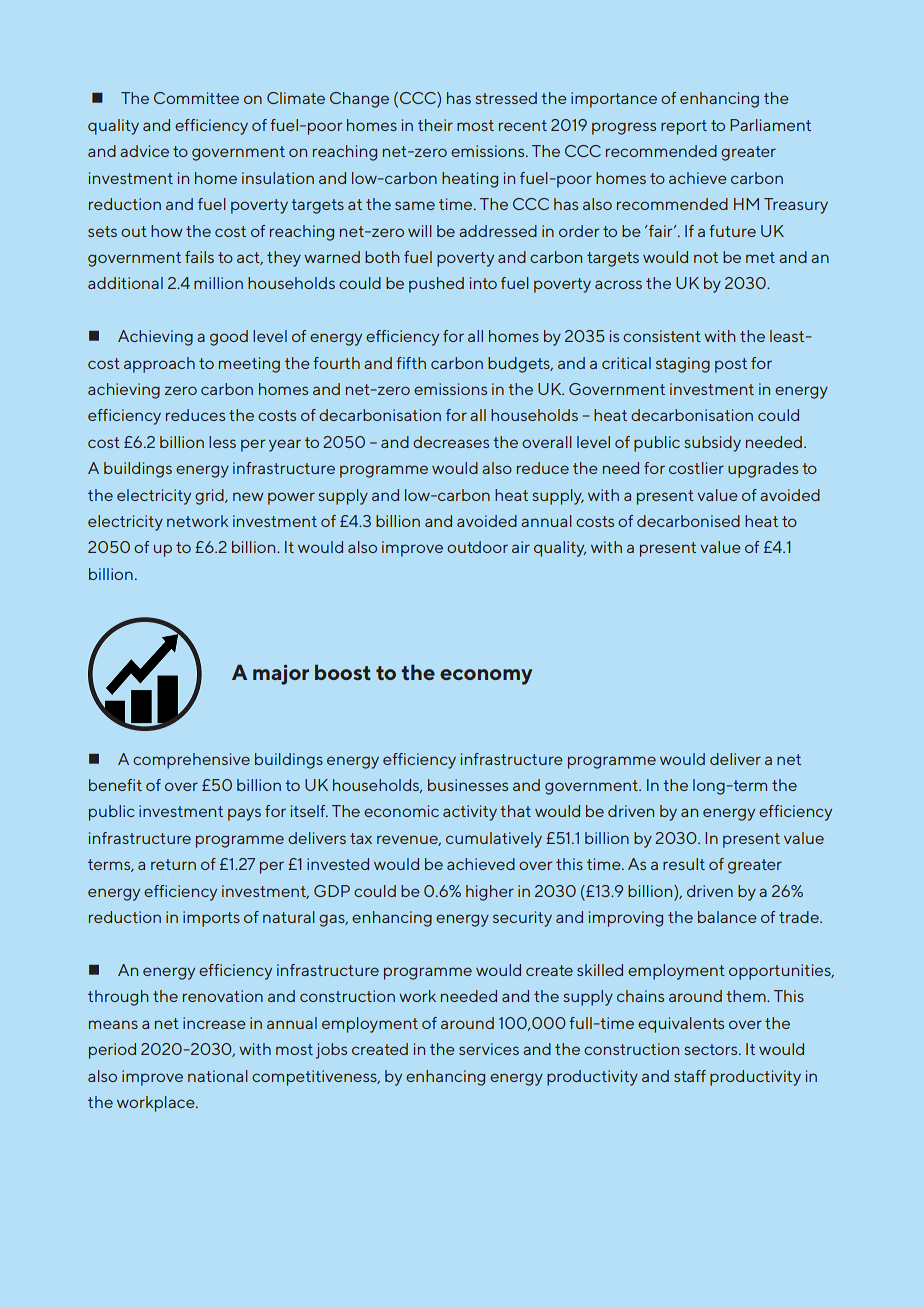 The height and width of the screenshot is (1308, 924). What do you see at coordinates (731, 365) in the screenshot?
I see `post` at bounding box center [731, 365].
